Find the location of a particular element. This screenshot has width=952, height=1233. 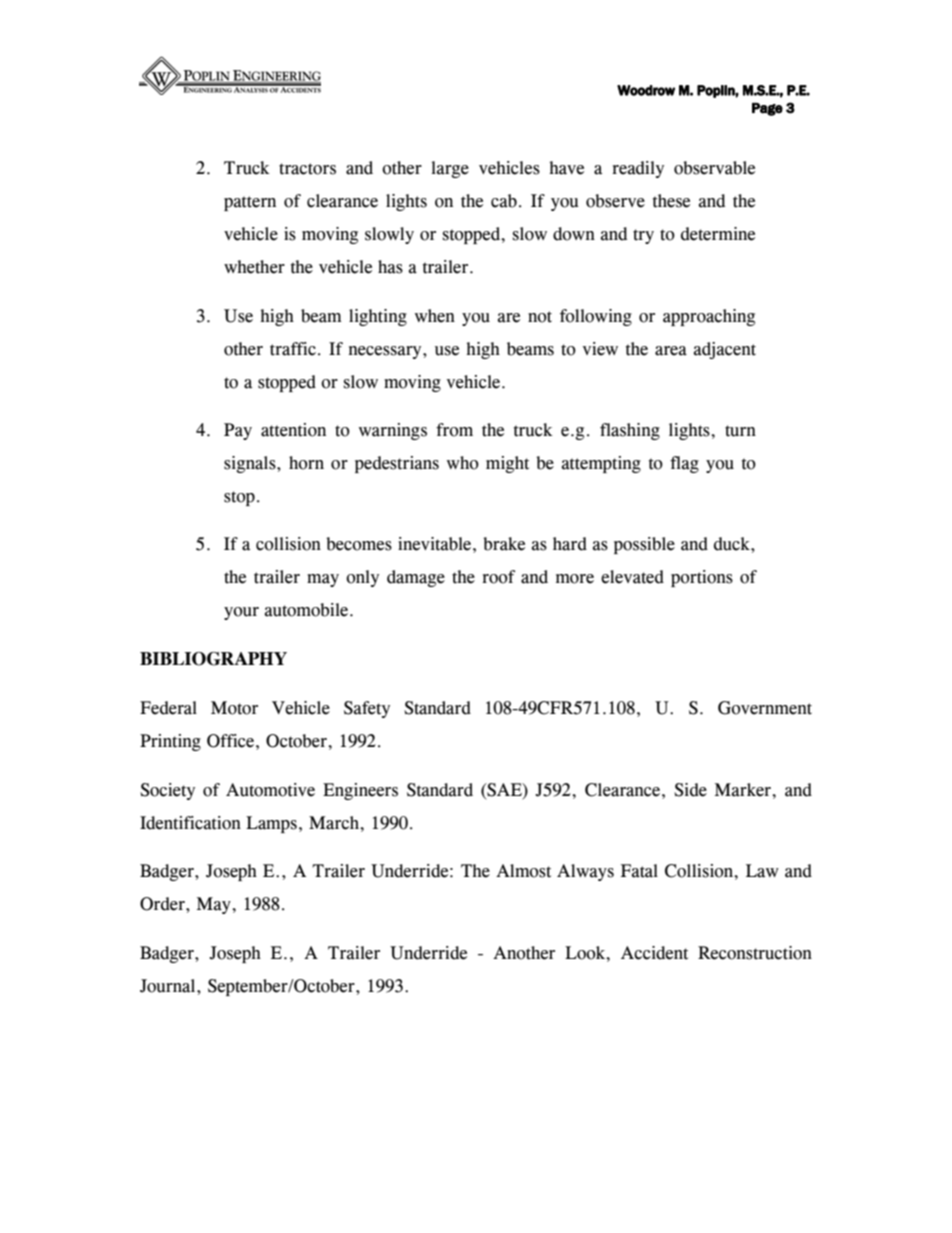

approaching is located at coordinates (709, 317).
